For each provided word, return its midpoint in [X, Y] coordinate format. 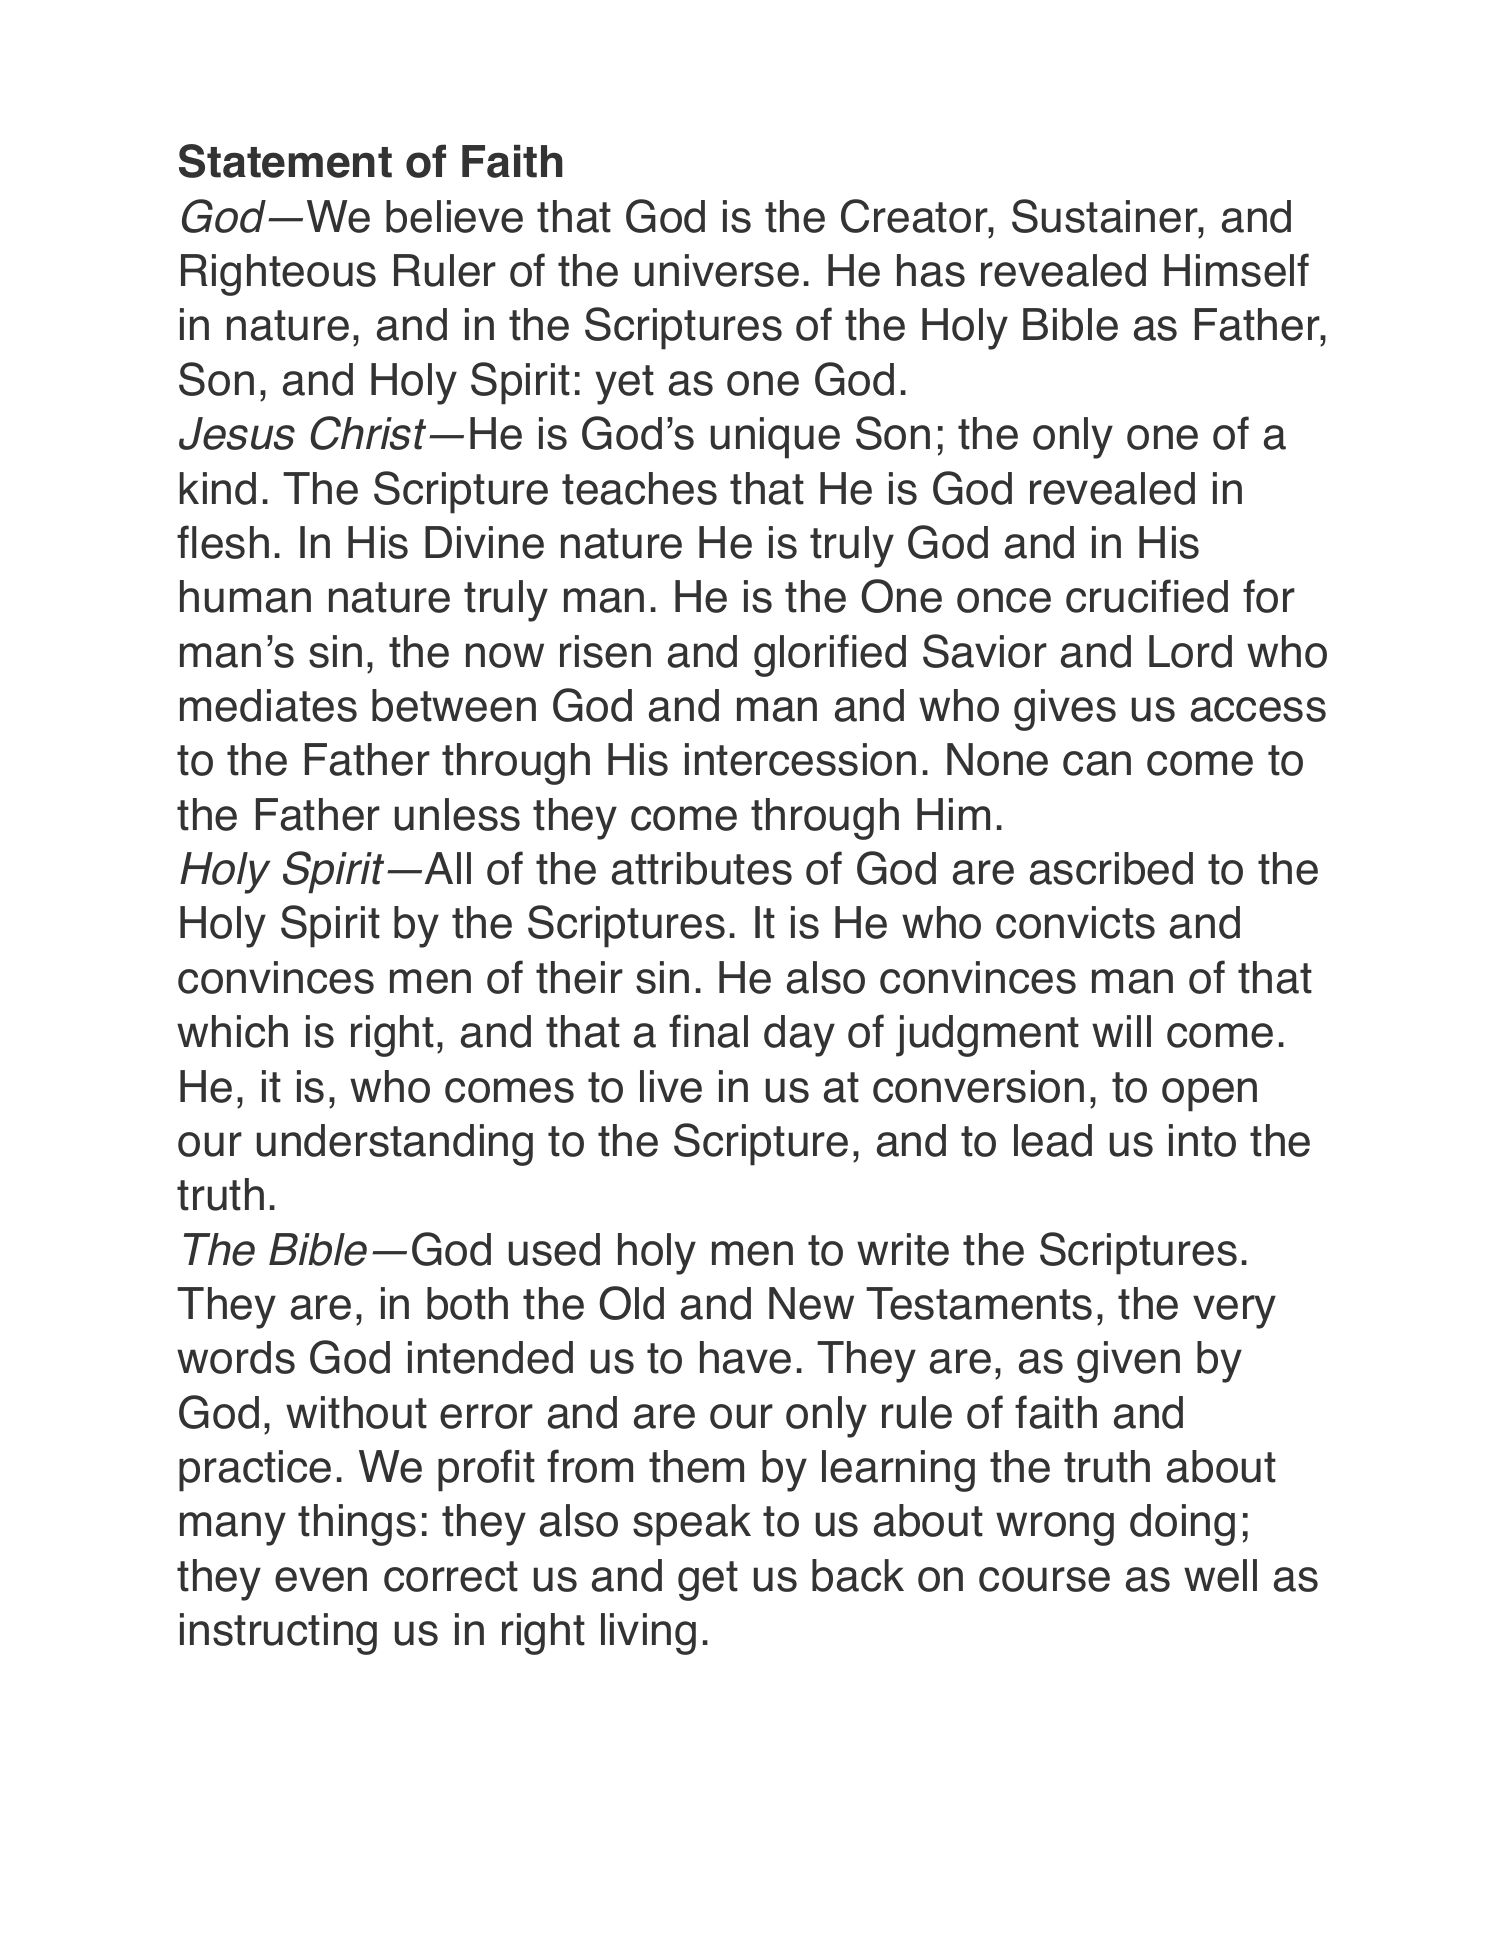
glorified [830, 655]
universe [717, 270]
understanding [395, 1145]
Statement [285, 161]
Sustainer [1106, 216]
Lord [1190, 651]
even [321, 1579]
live [671, 1086]
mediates [268, 705]
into [1202, 1140]
